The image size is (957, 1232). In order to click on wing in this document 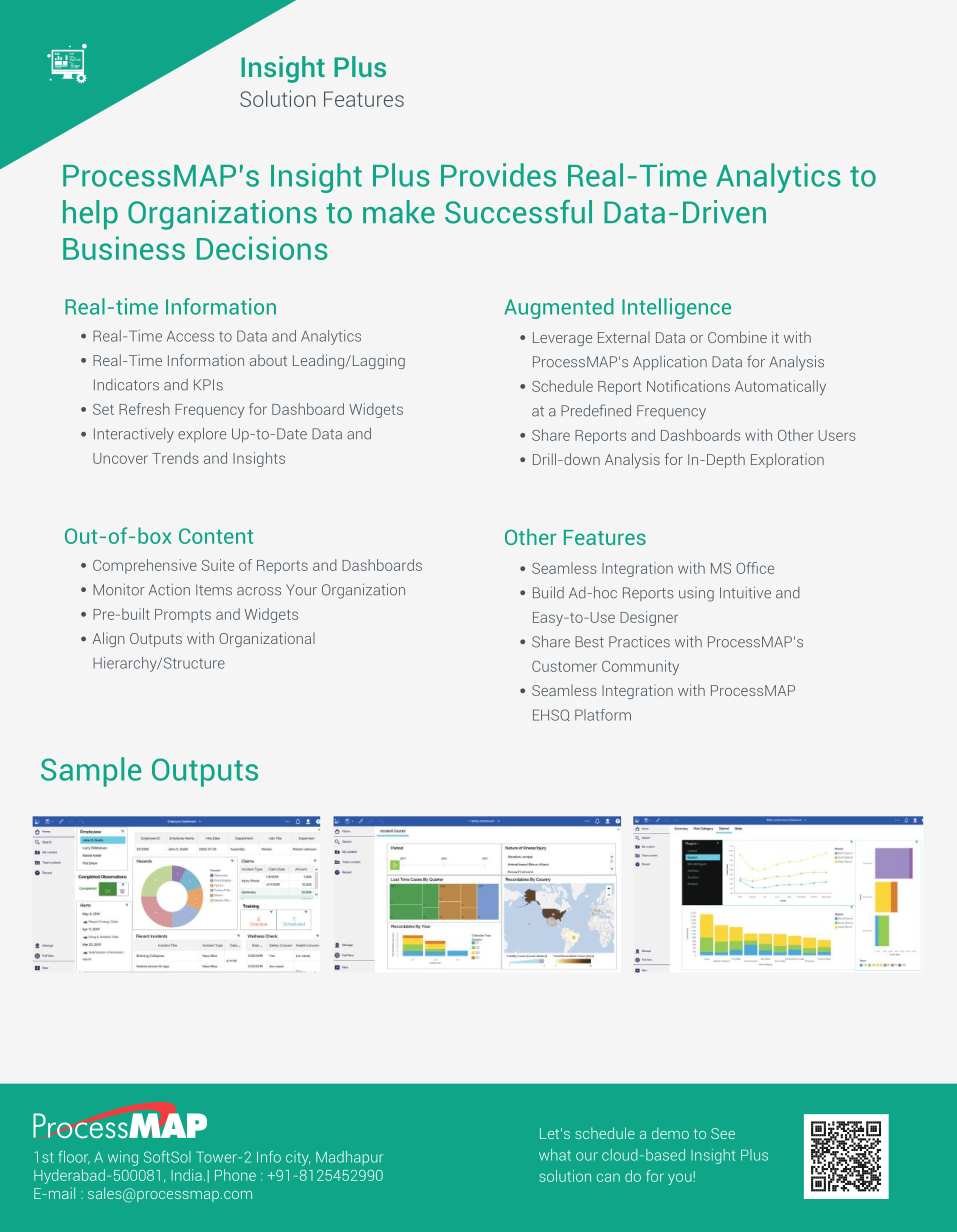, I will do `click(123, 1158)`.
